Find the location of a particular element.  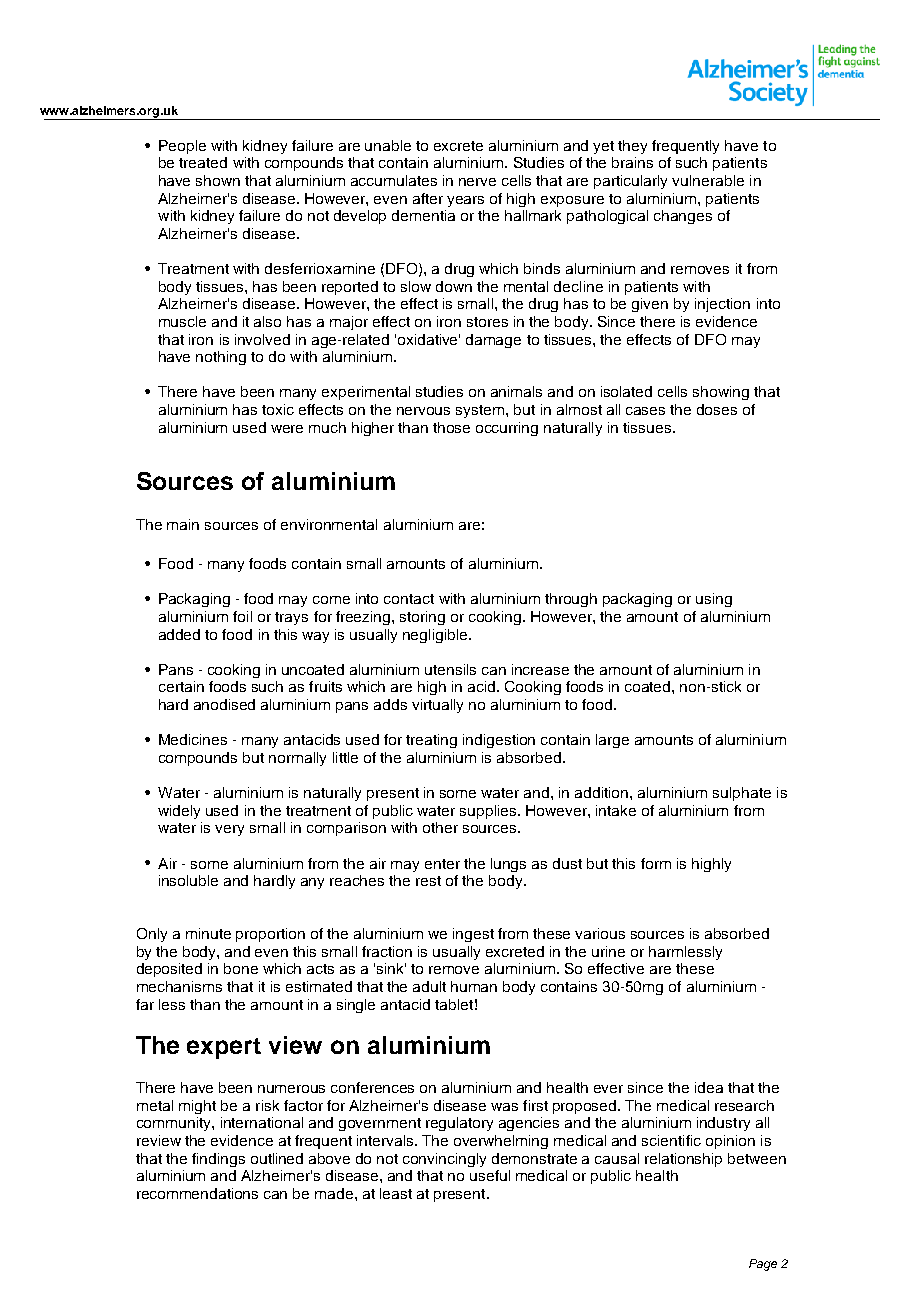

those is located at coordinates (451, 427).
